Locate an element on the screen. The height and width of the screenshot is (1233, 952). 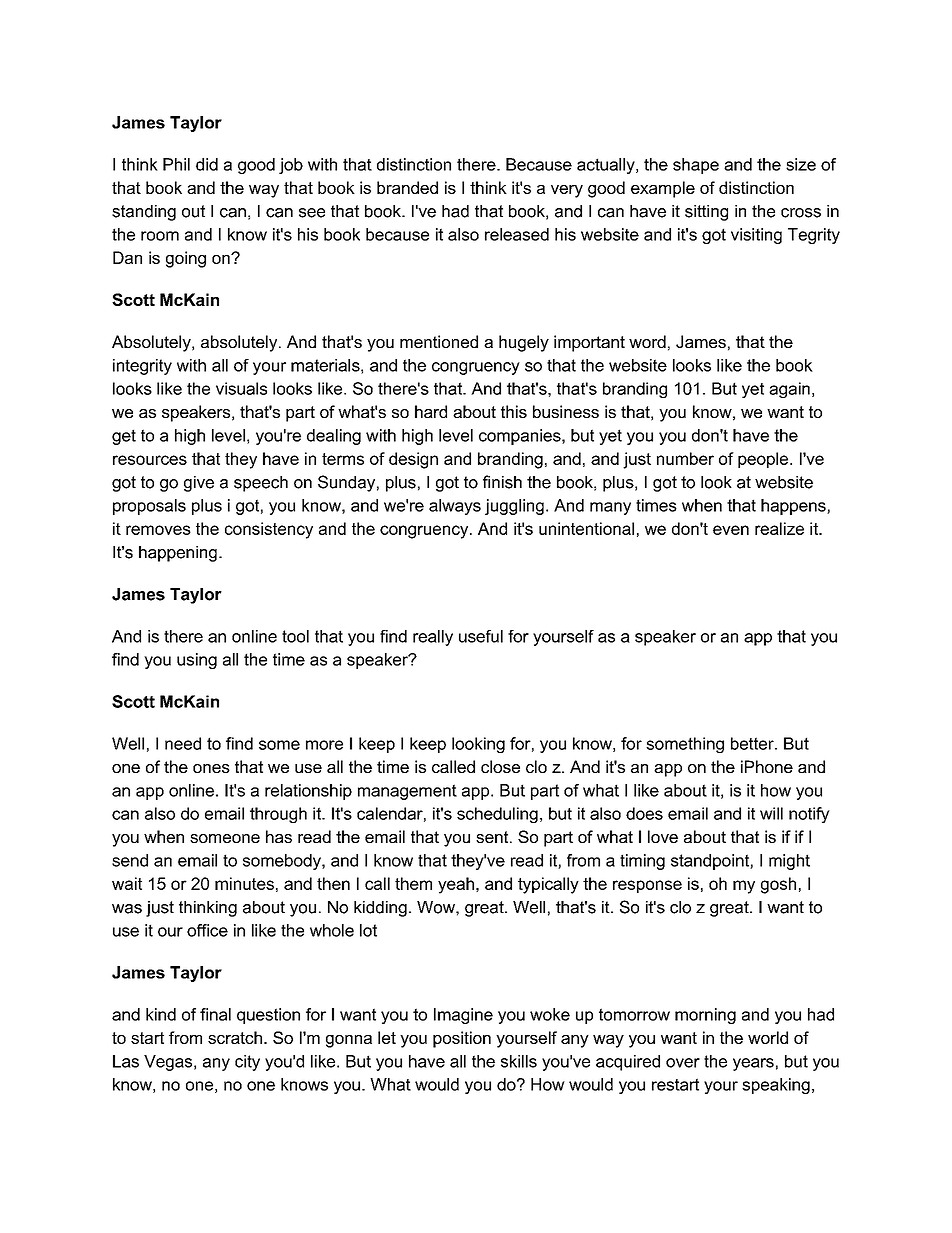
sent is located at coordinates (493, 837).
